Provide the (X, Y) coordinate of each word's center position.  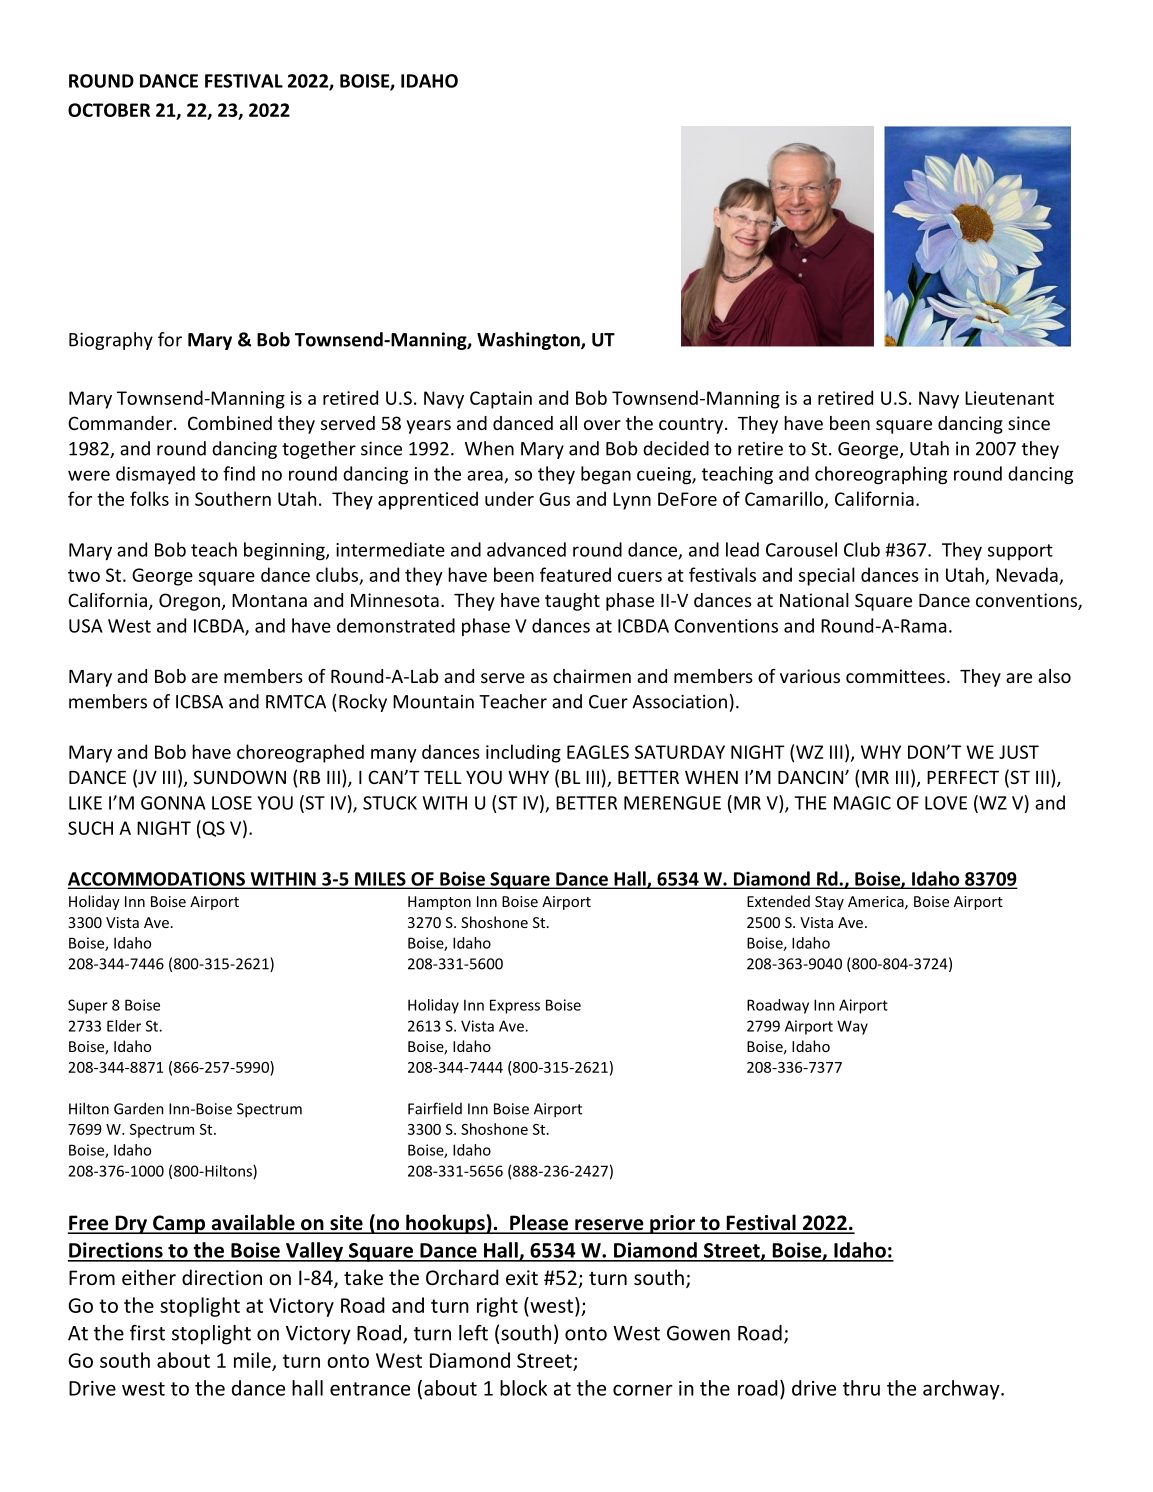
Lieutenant (1009, 398)
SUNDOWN (239, 777)
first (147, 1333)
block (523, 1388)
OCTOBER (109, 110)
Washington (529, 341)
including (523, 753)
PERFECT (963, 777)
